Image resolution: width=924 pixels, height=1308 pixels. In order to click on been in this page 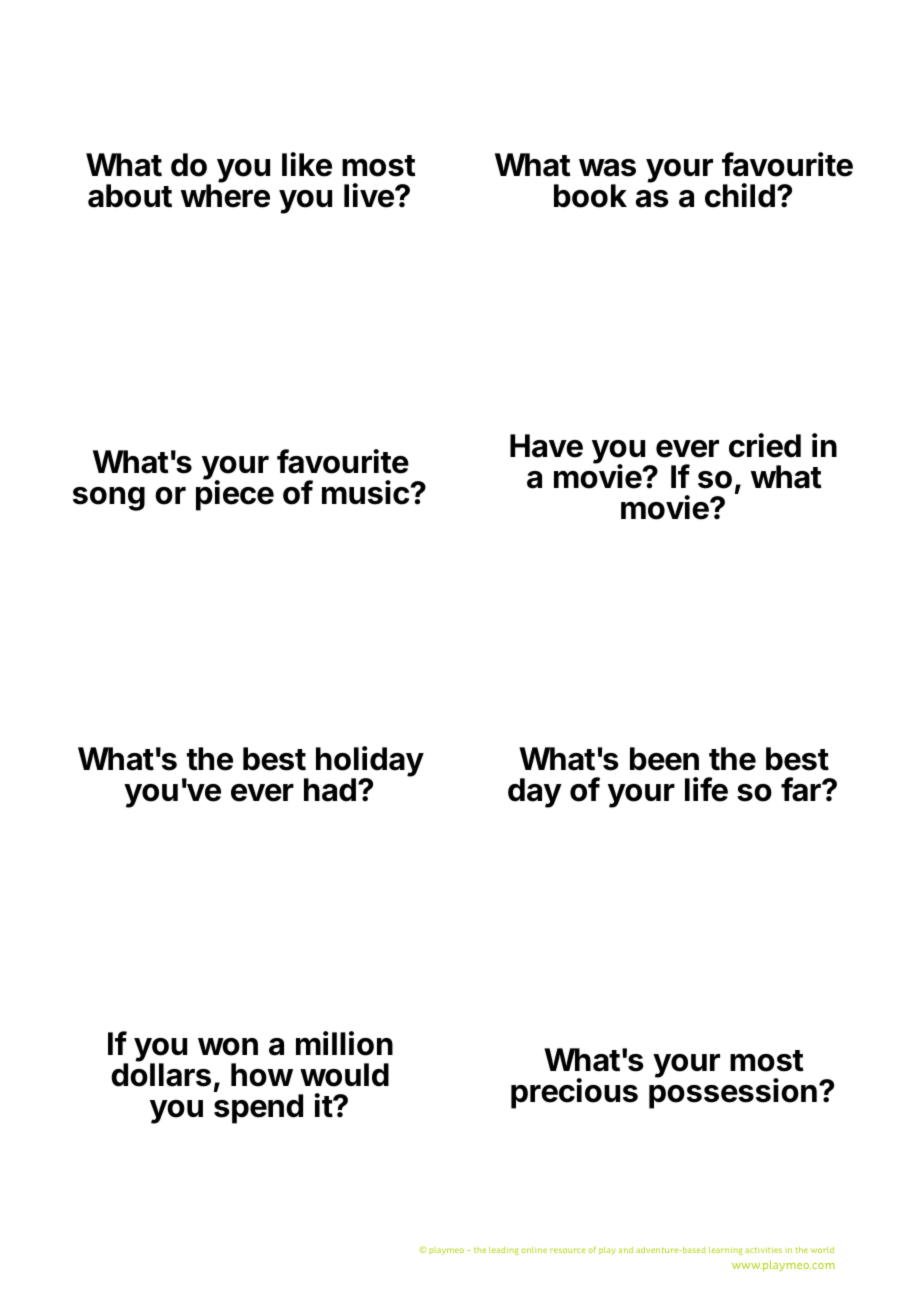, I will do `click(664, 759)`.
